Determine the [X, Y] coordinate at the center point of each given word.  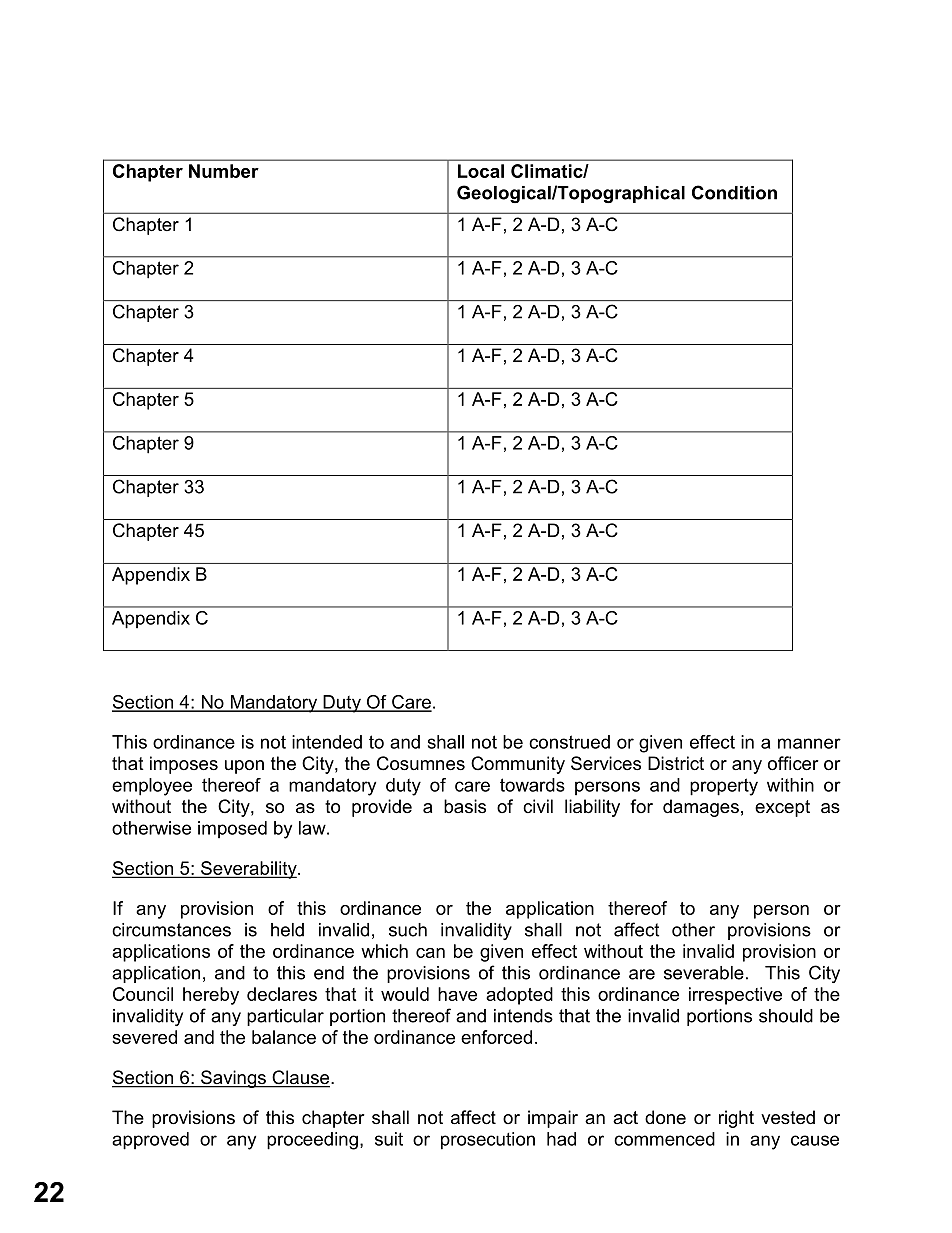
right [736, 1119]
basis [465, 806]
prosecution [488, 1141]
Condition [734, 192]
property [724, 787]
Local [481, 171]
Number [224, 171]
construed [569, 742]
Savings [233, 1079]
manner [809, 743]
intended [327, 742]
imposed [232, 830]
